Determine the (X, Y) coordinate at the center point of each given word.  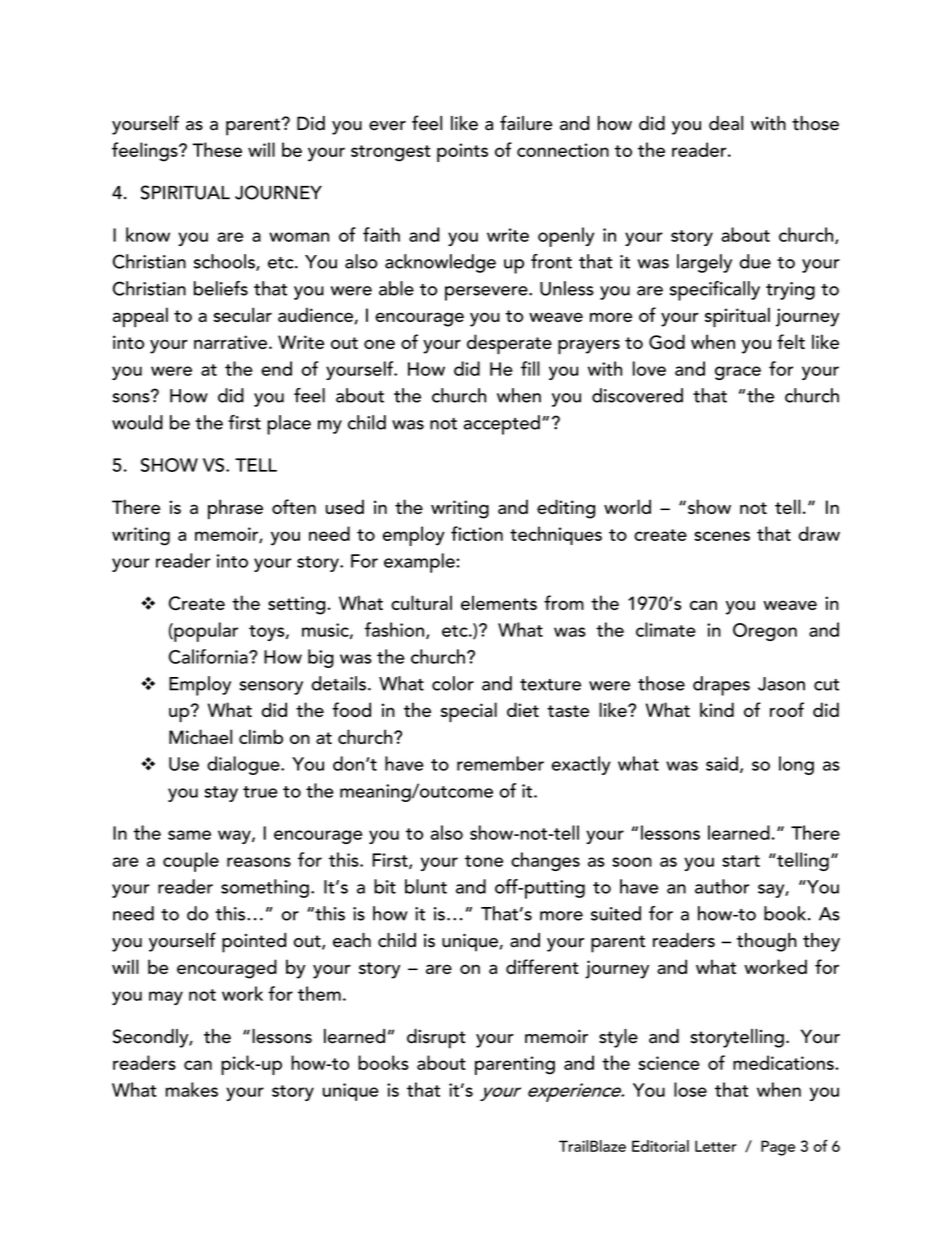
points (462, 152)
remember (500, 763)
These (217, 149)
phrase (235, 509)
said (722, 763)
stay (221, 794)
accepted (502, 425)
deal (726, 123)
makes (192, 1089)
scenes (722, 536)
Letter (716, 1146)
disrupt (436, 1039)
